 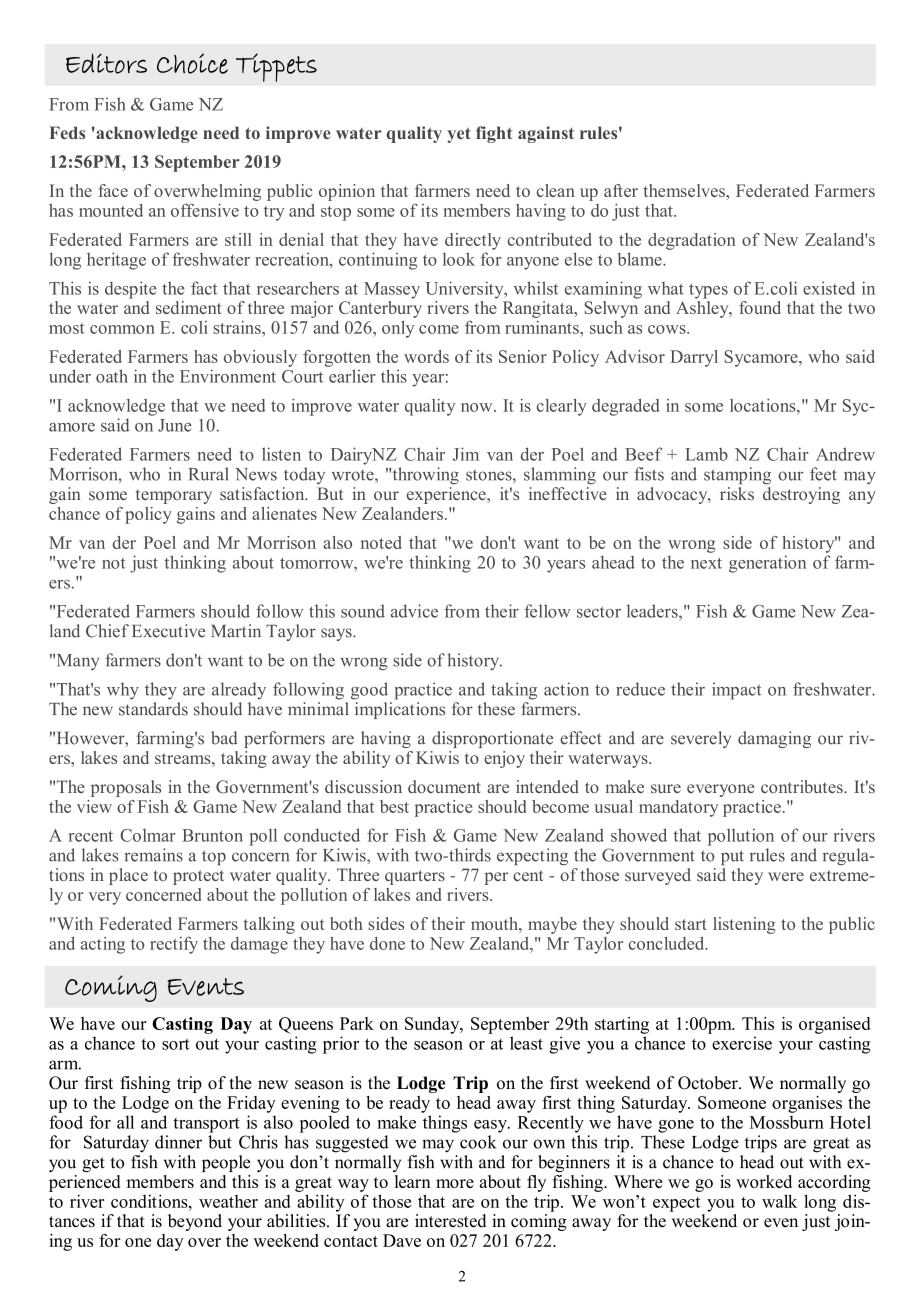 I want to click on words, so click(x=426, y=356).
